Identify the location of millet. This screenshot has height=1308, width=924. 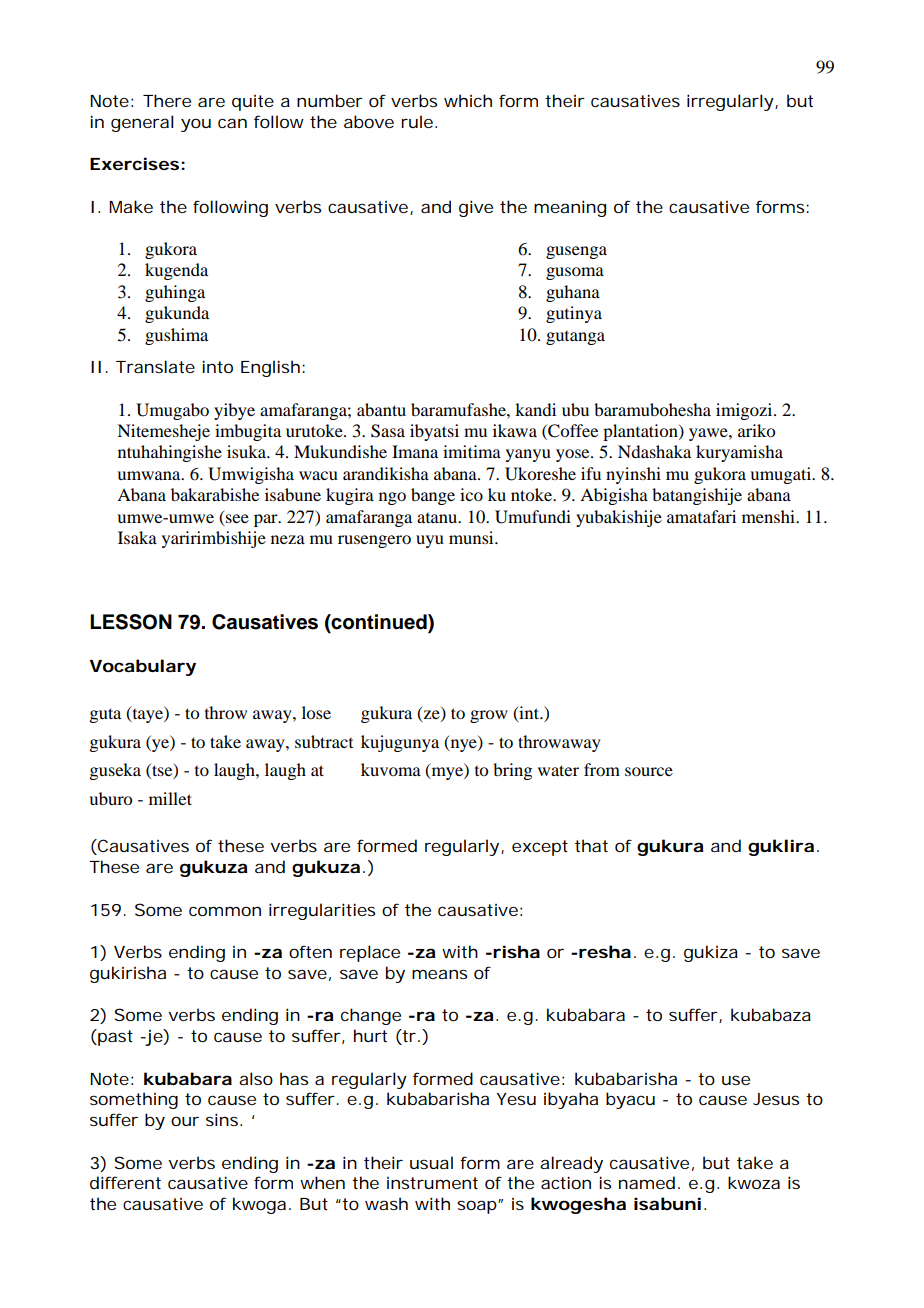
(170, 798).
